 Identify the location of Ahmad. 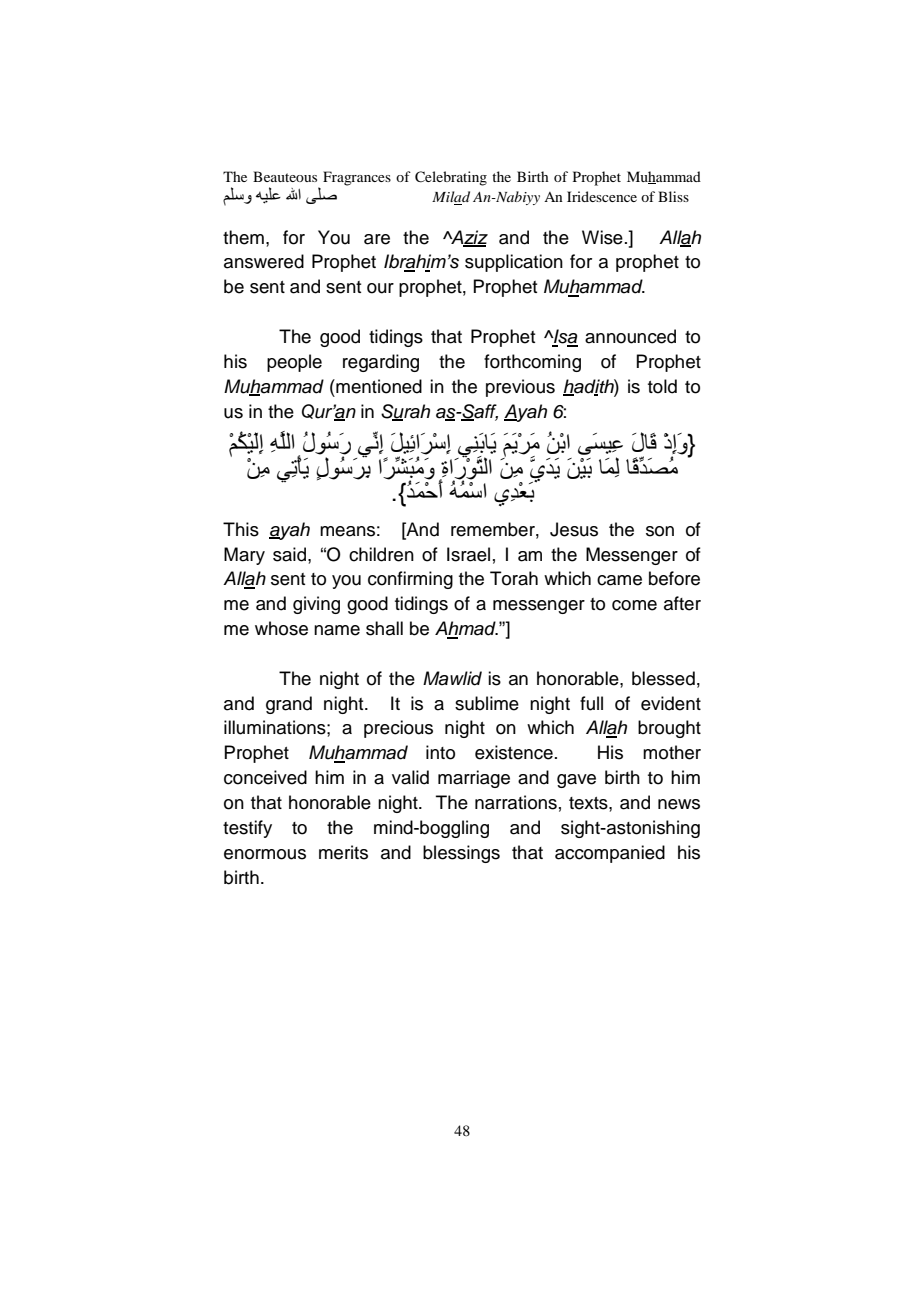
(466, 629).
